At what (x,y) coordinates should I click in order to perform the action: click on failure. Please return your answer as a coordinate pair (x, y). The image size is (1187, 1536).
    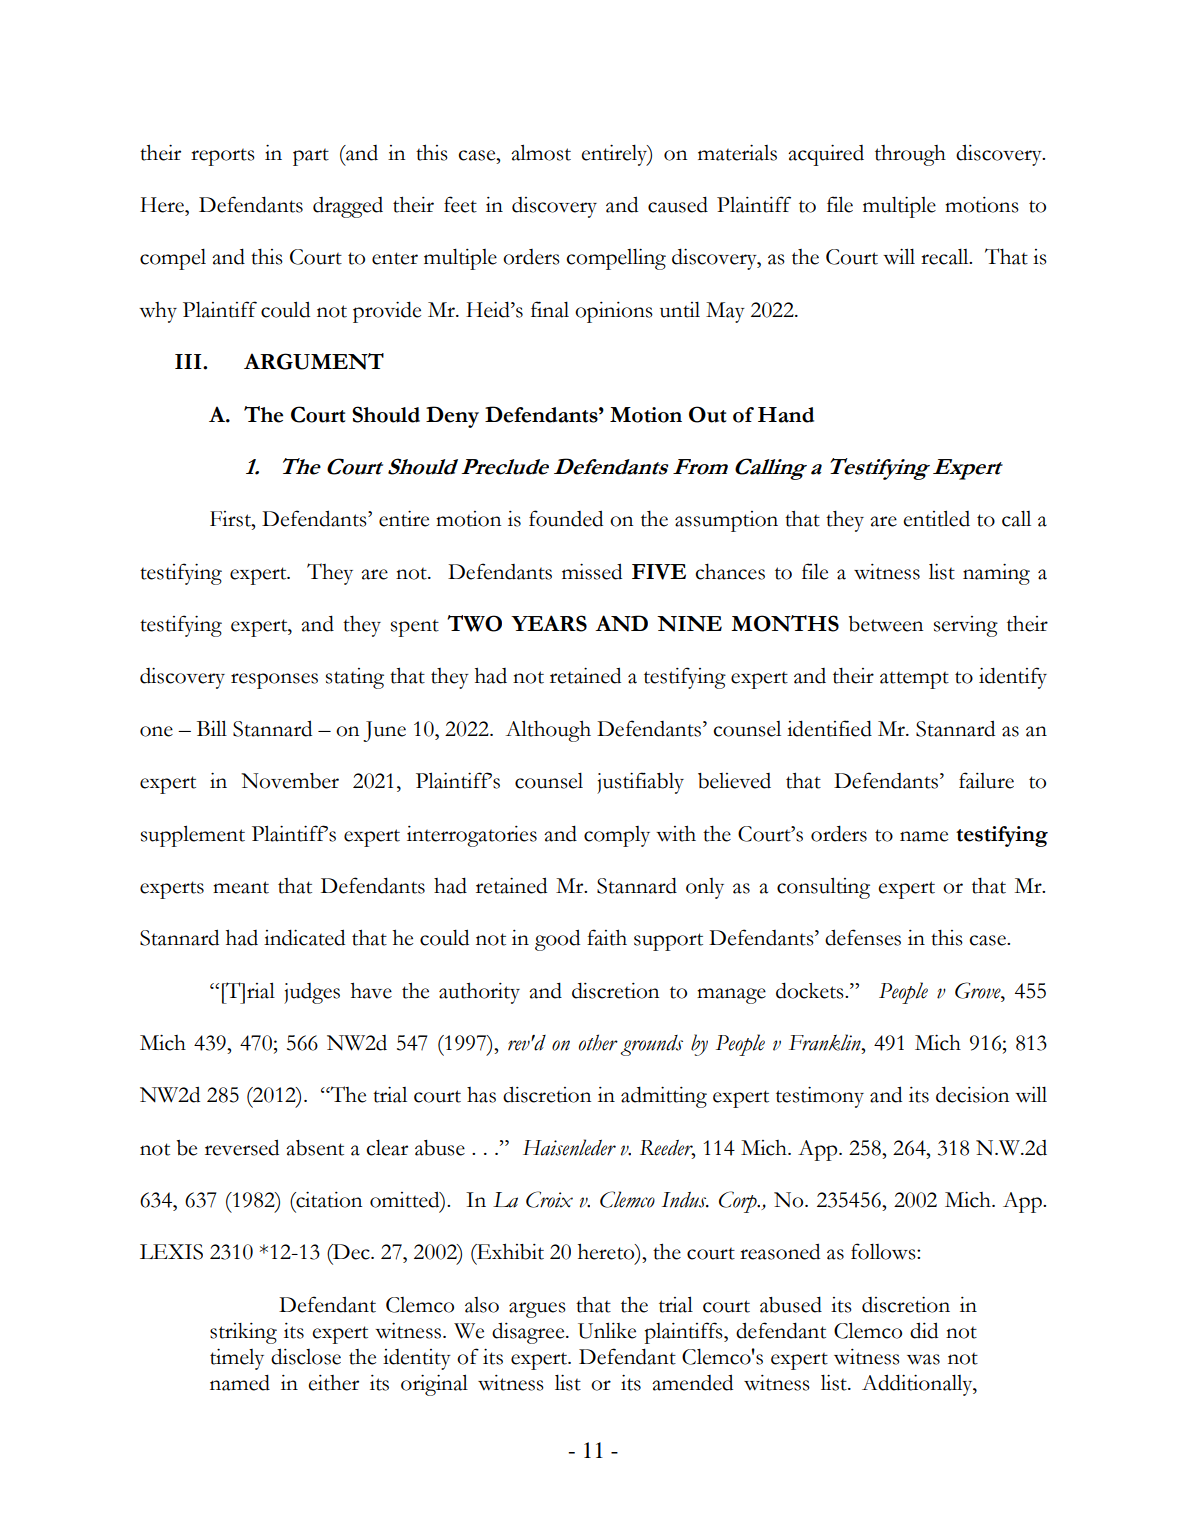
    Looking at the image, I should click on (986, 780).
